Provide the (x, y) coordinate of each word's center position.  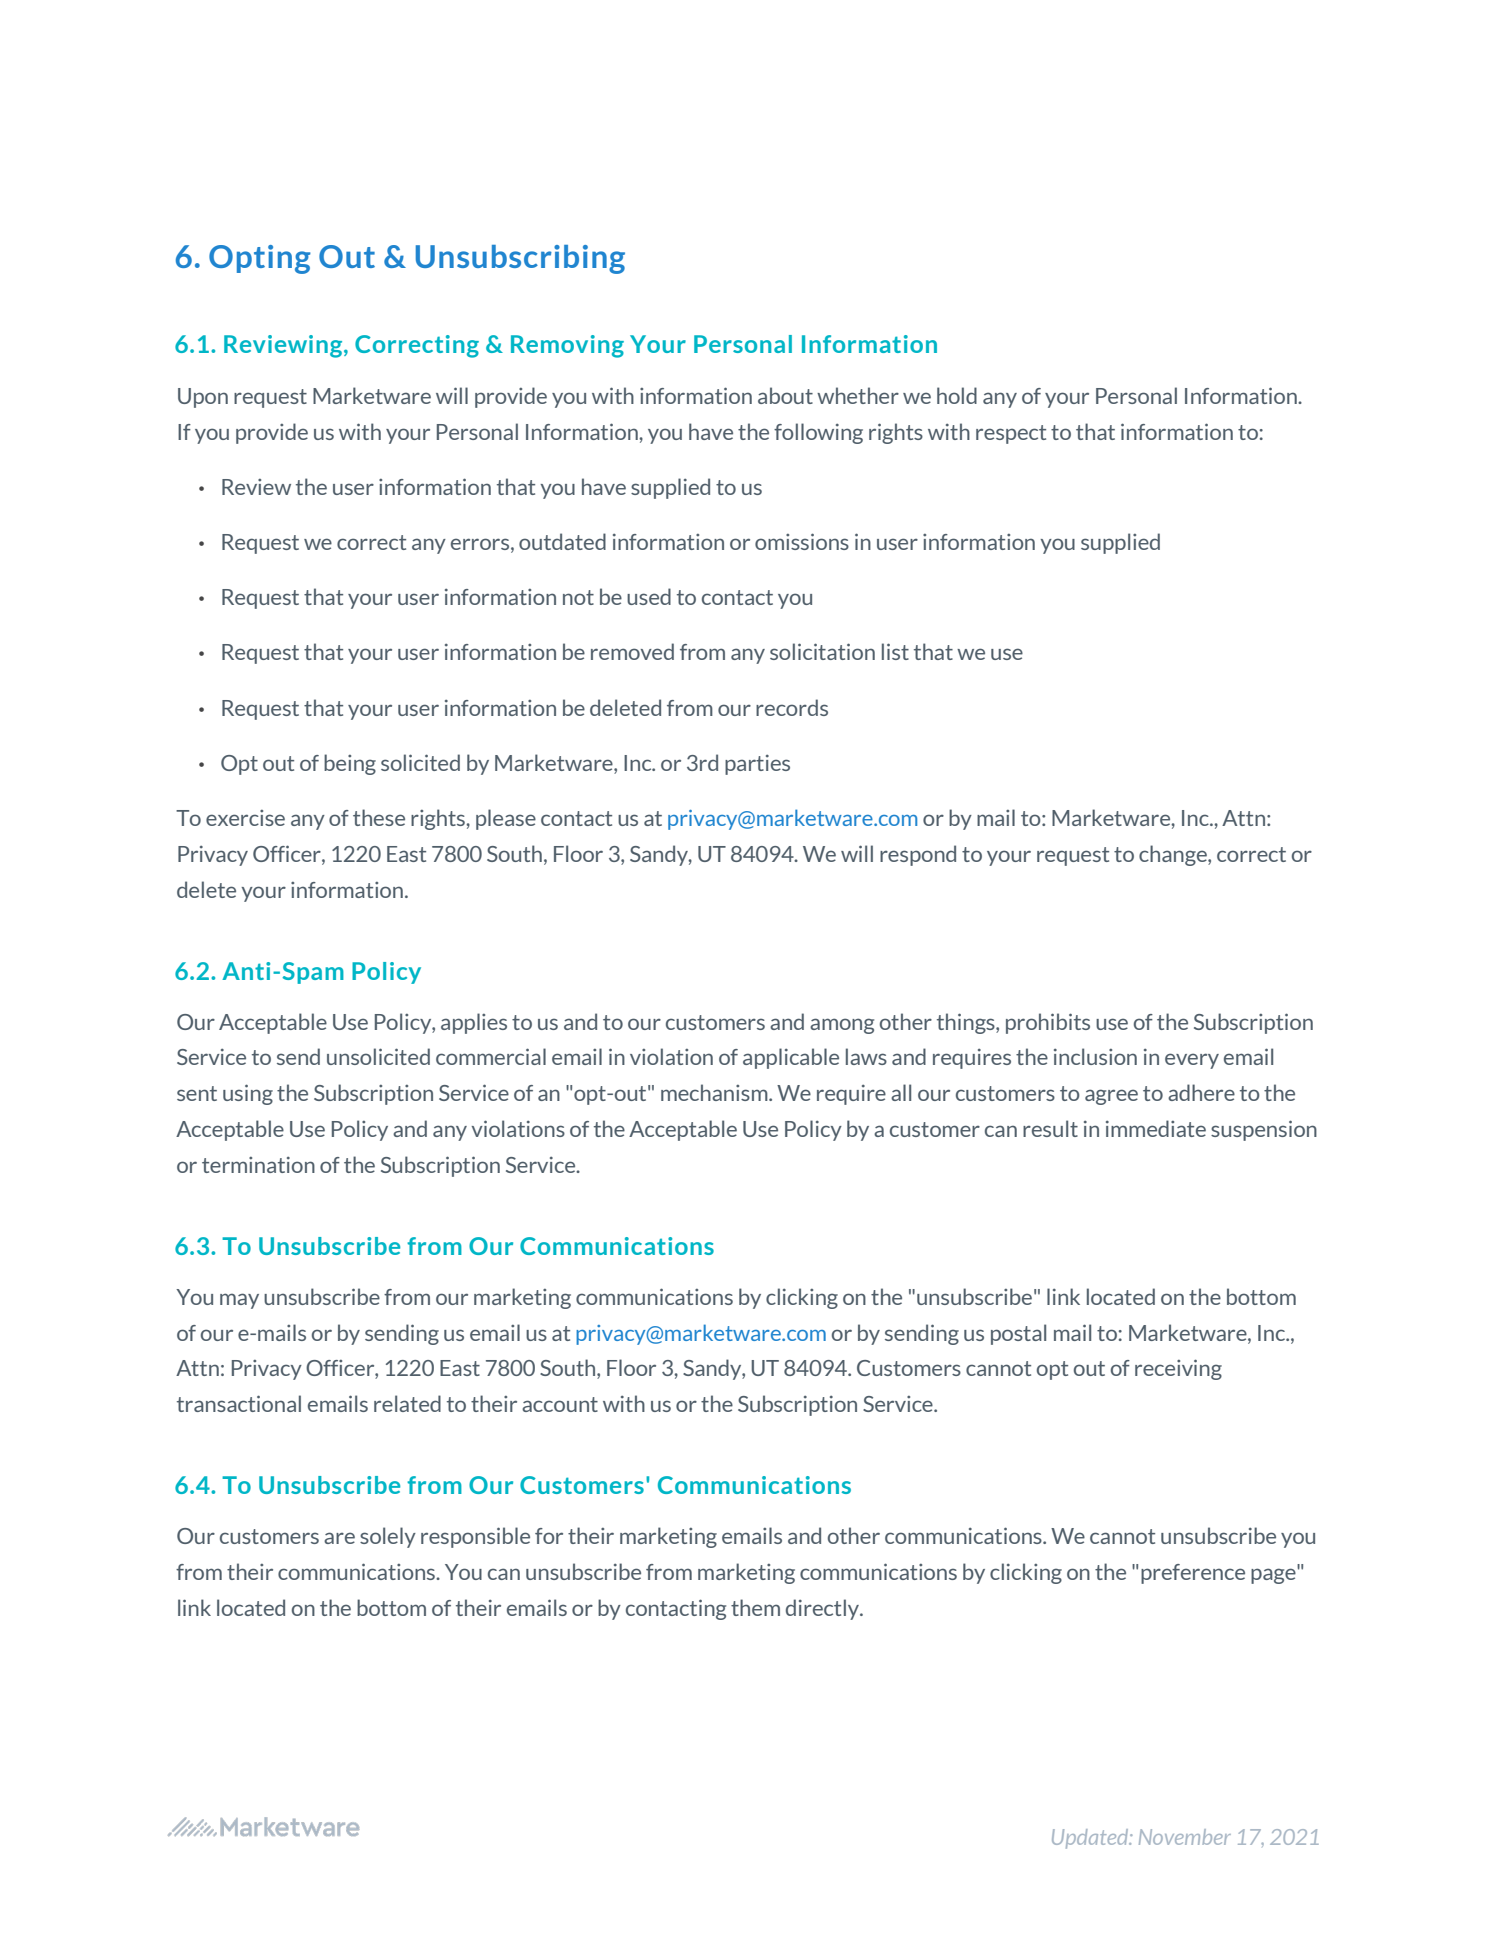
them (755, 1607)
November (1185, 1837)
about (785, 395)
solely (388, 1537)
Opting (260, 259)
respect (1011, 434)
